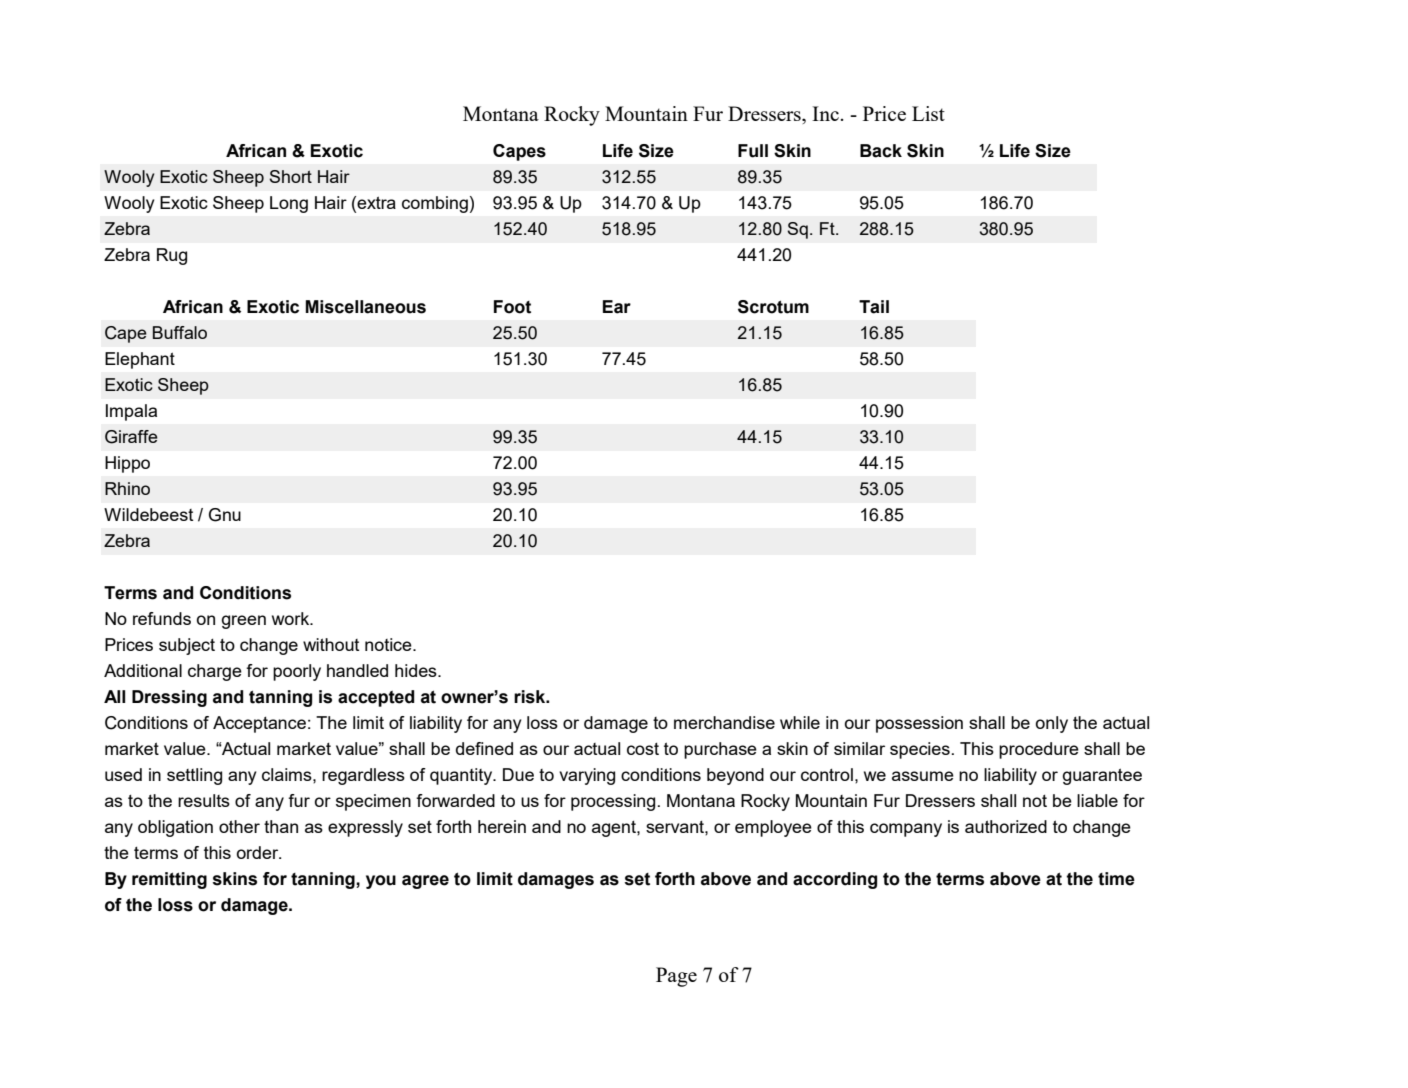 The image size is (1408, 1088). I want to click on Gnu, so click(225, 515).
